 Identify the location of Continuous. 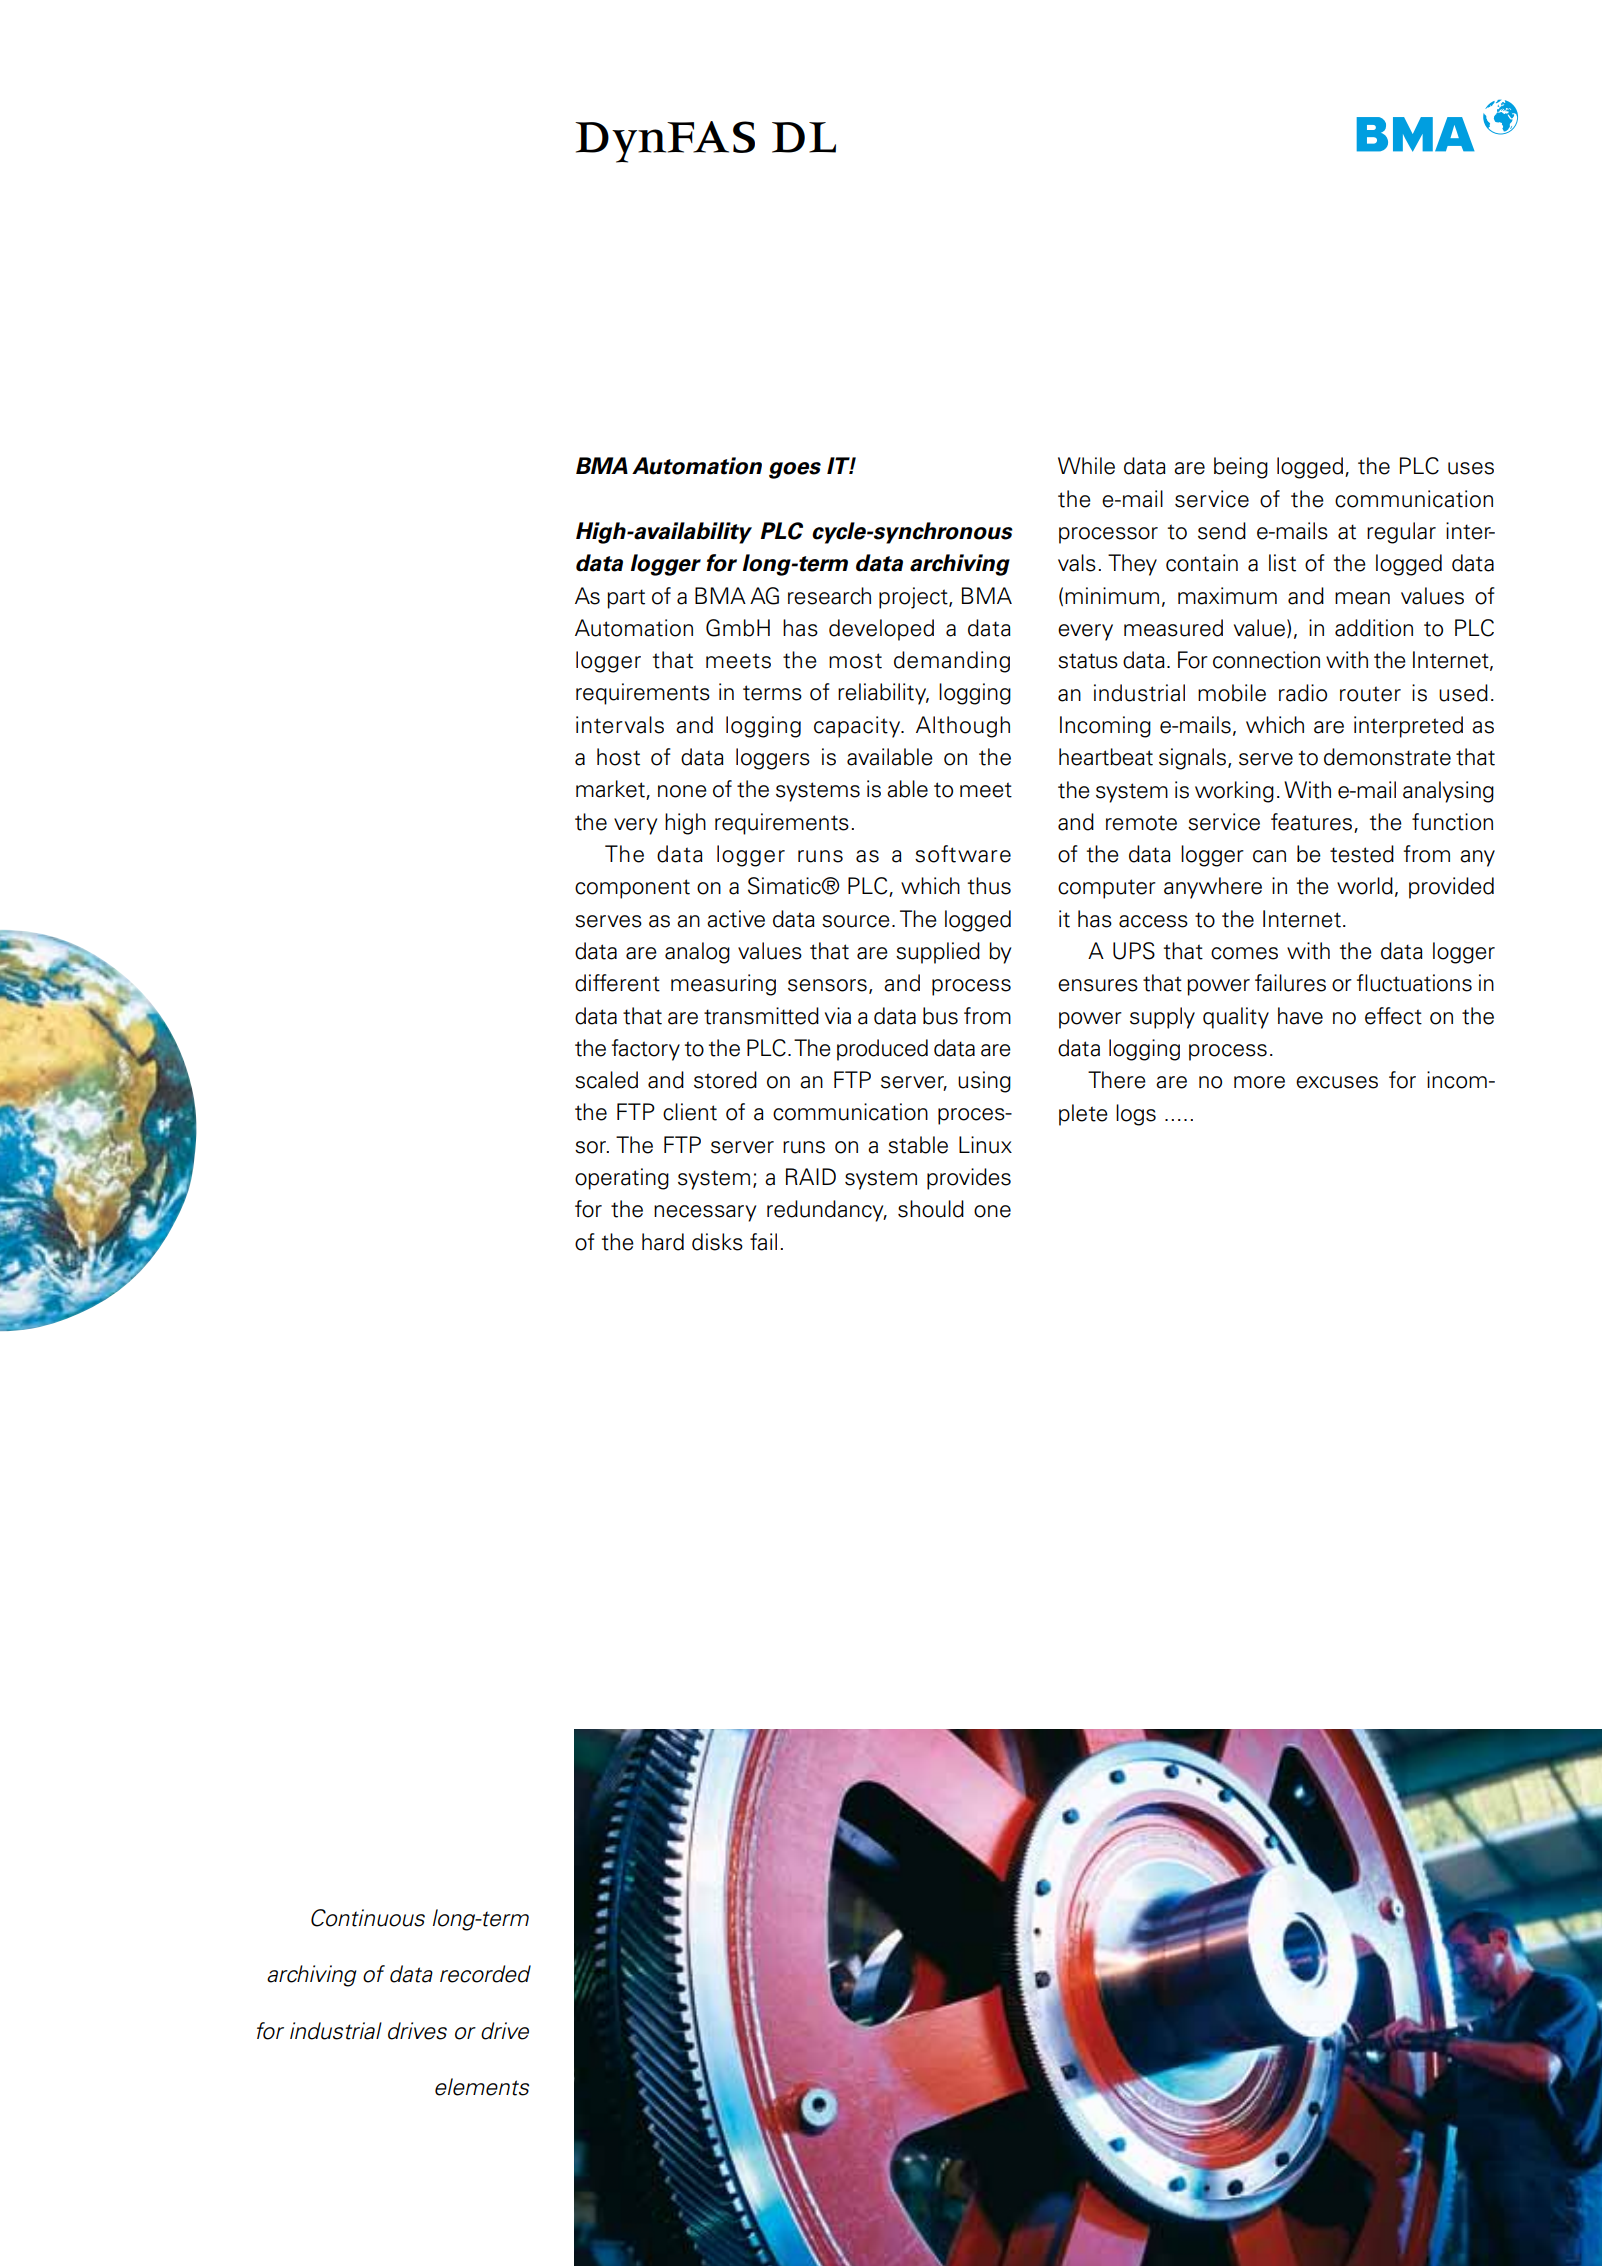
(368, 1918).
